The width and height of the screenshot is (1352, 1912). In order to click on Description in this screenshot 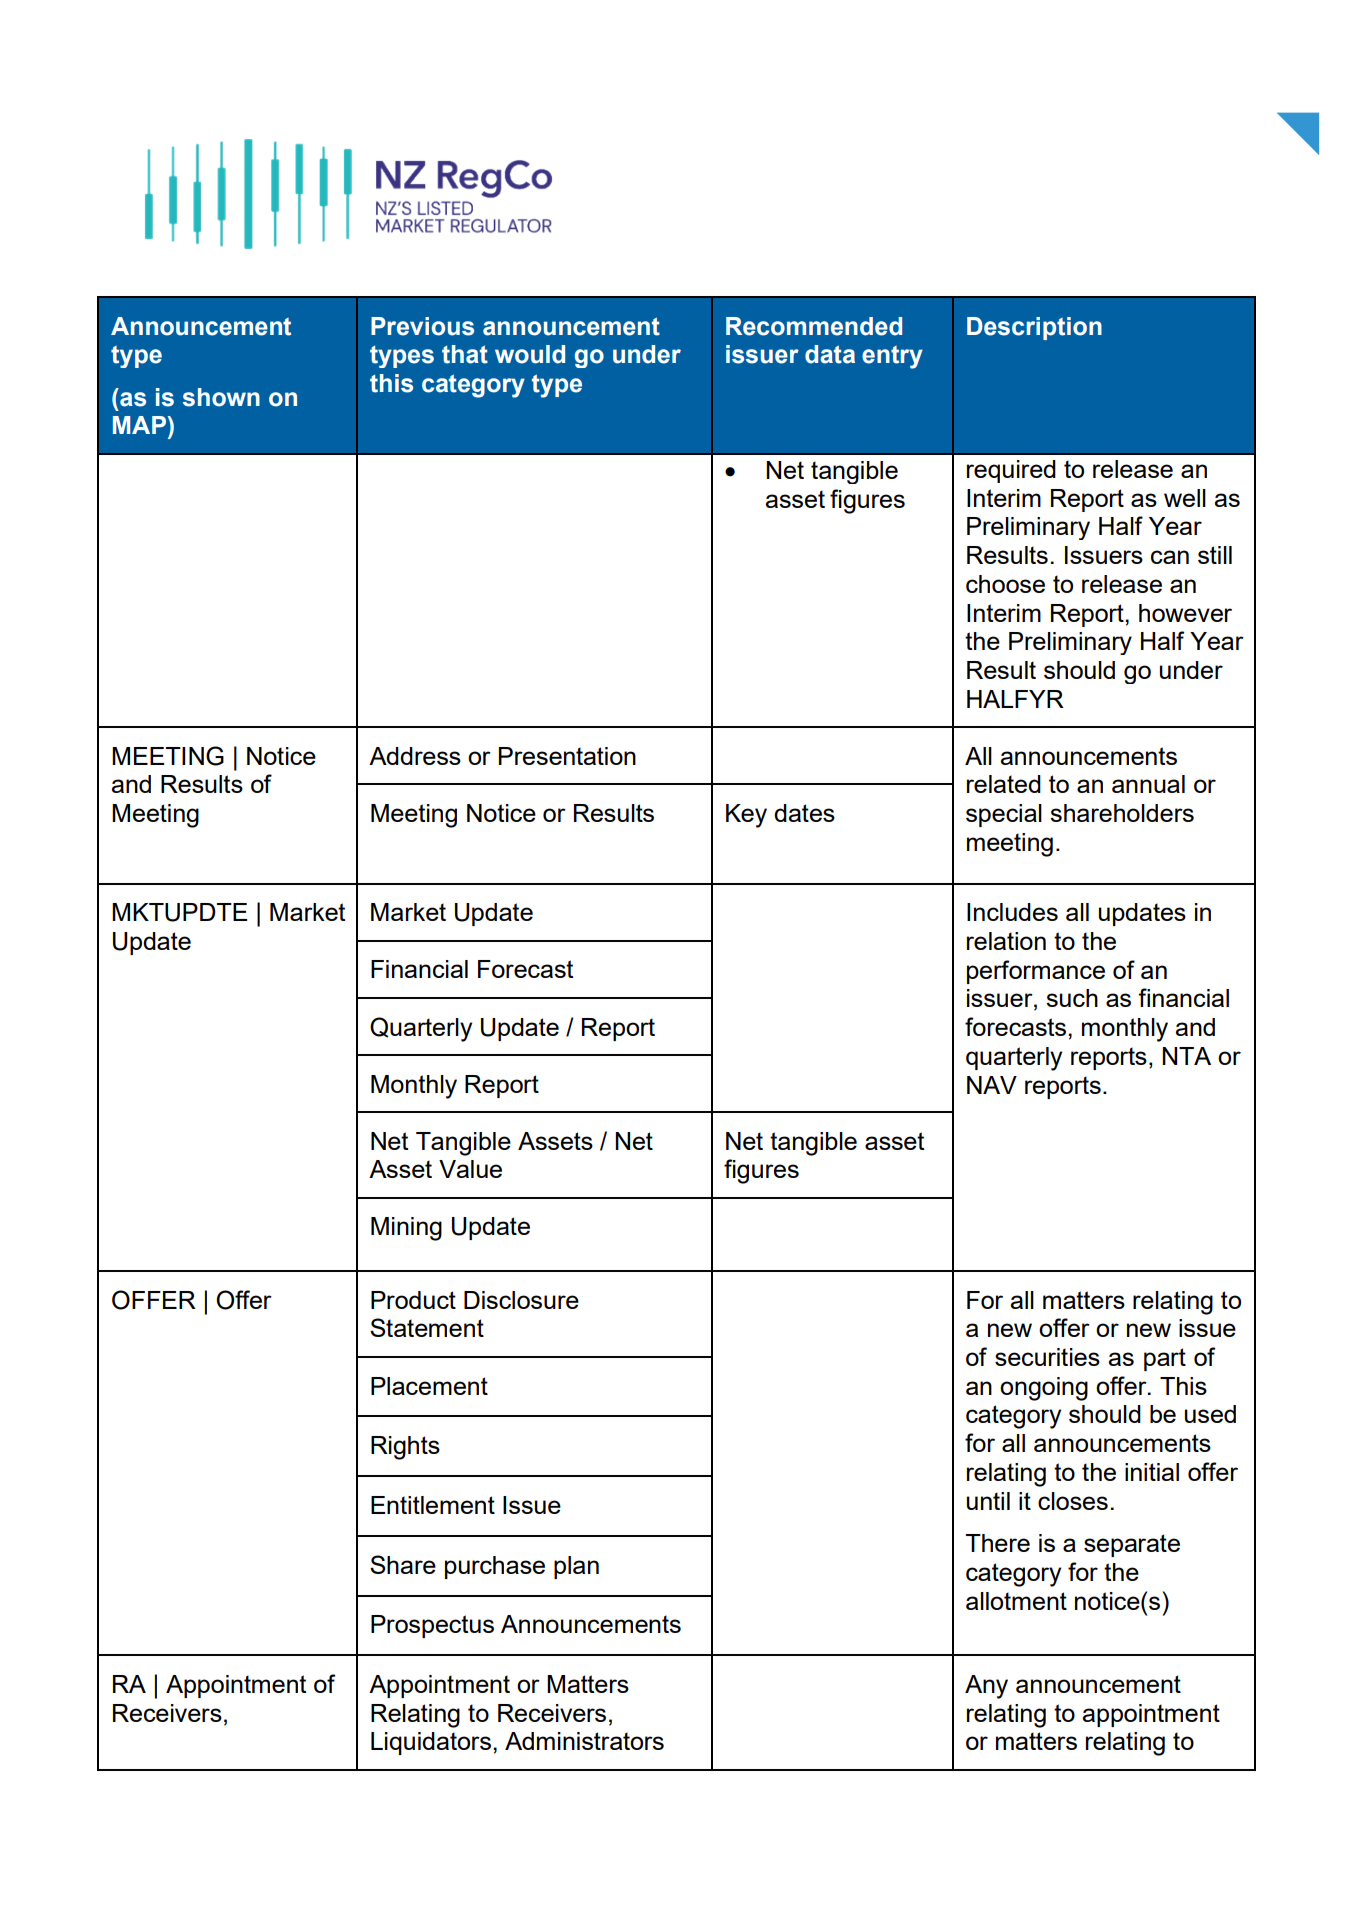, I will do `click(1034, 328)`.
